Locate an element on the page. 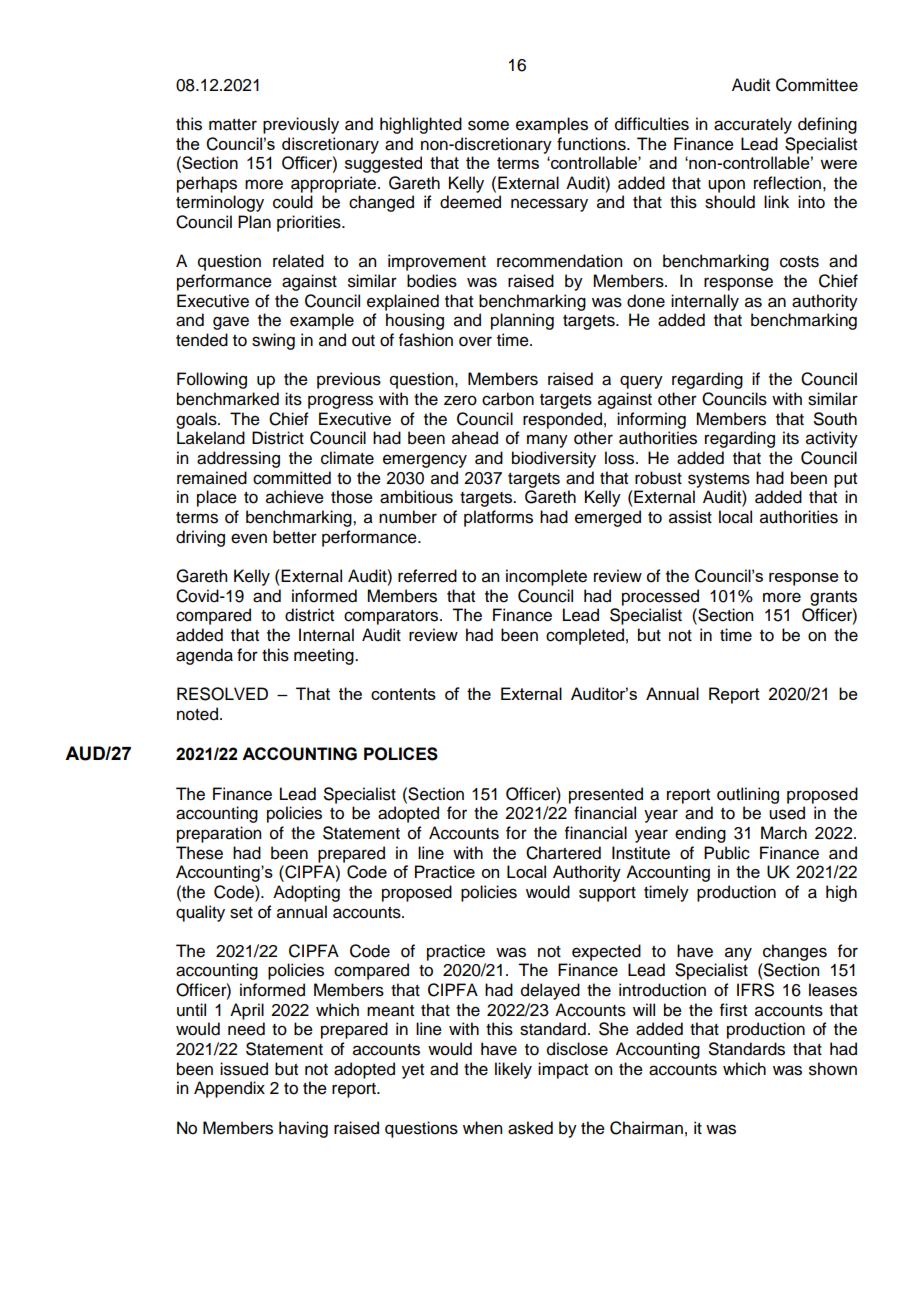 This image has width=924, height=1308. matter is located at coordinates (233, 125).
